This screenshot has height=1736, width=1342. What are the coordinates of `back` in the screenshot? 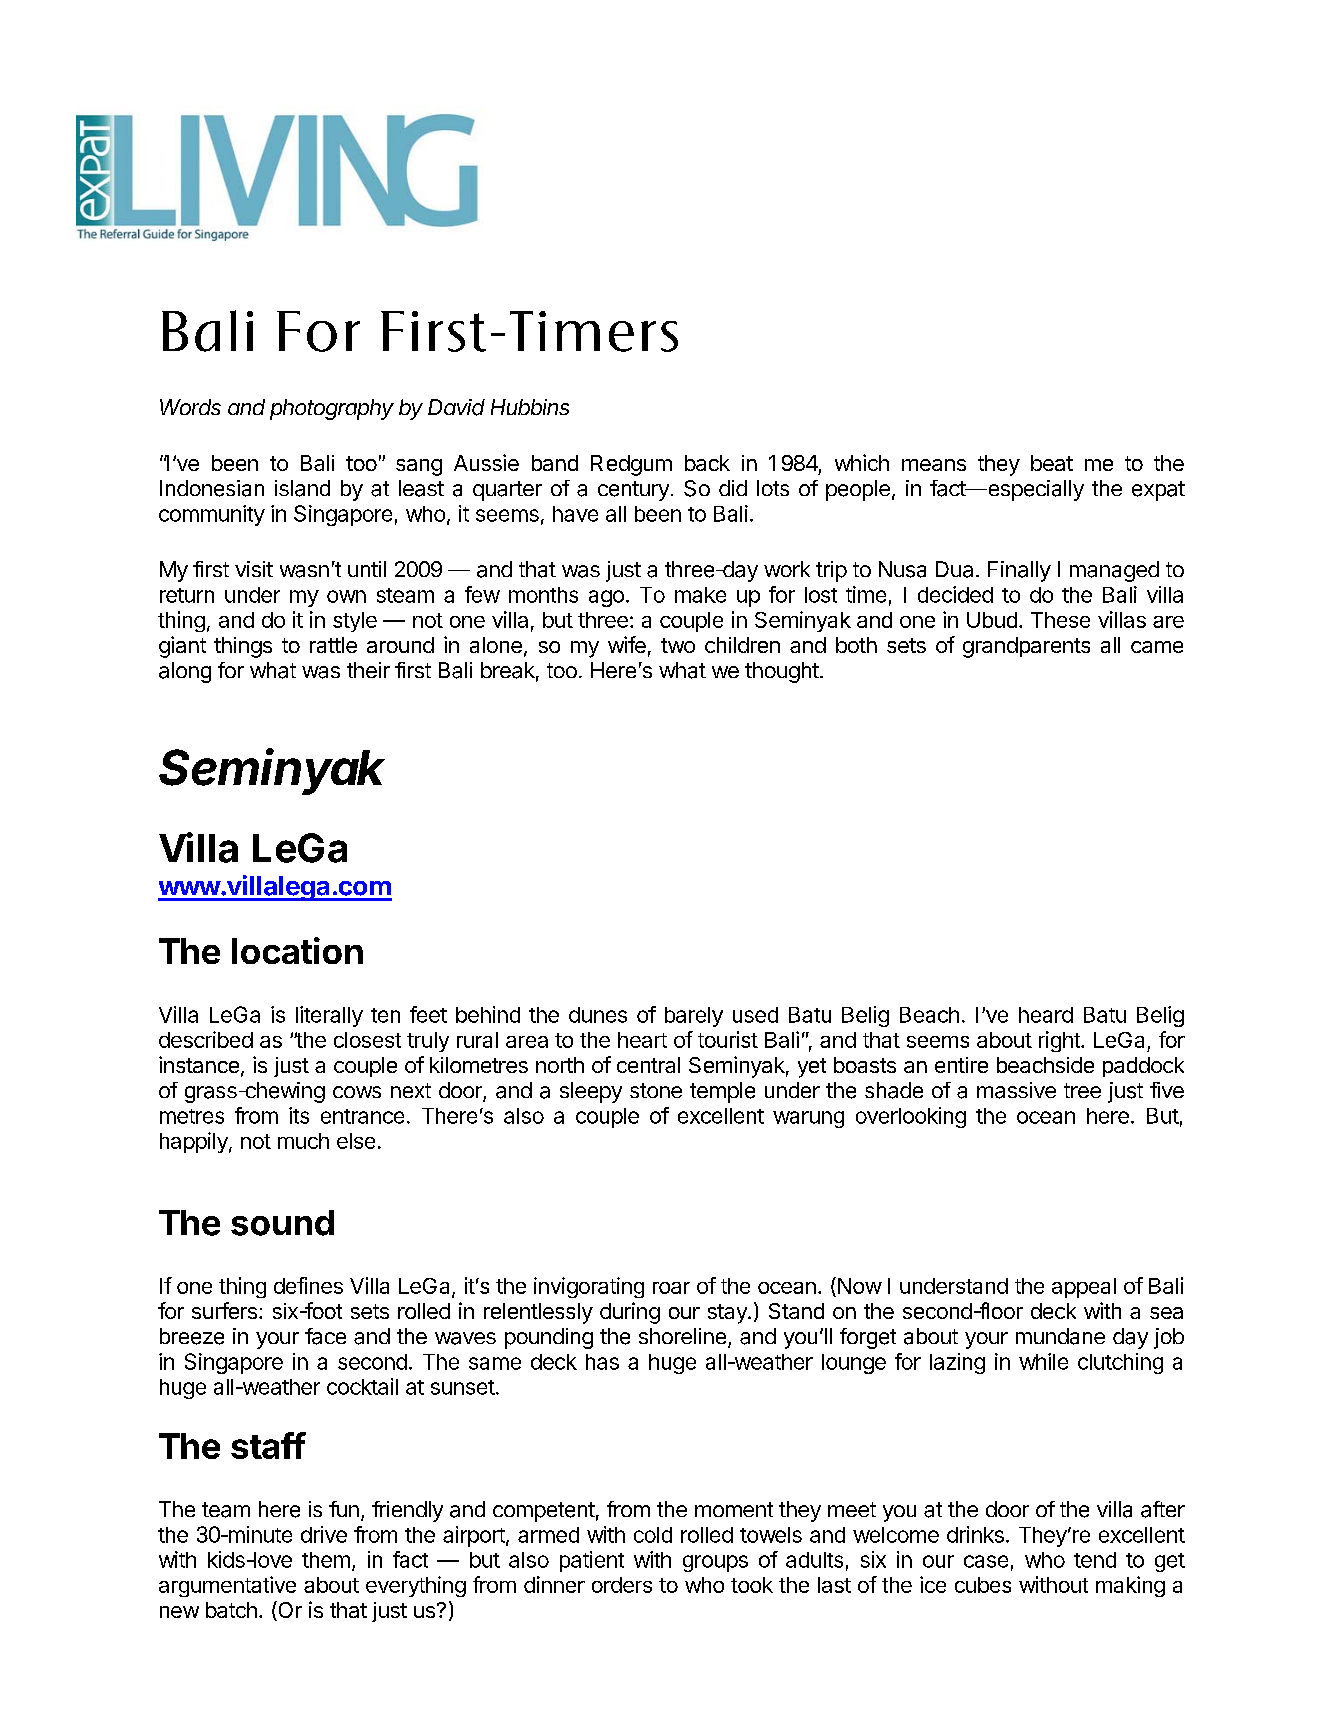 It's located at (707, 463).
